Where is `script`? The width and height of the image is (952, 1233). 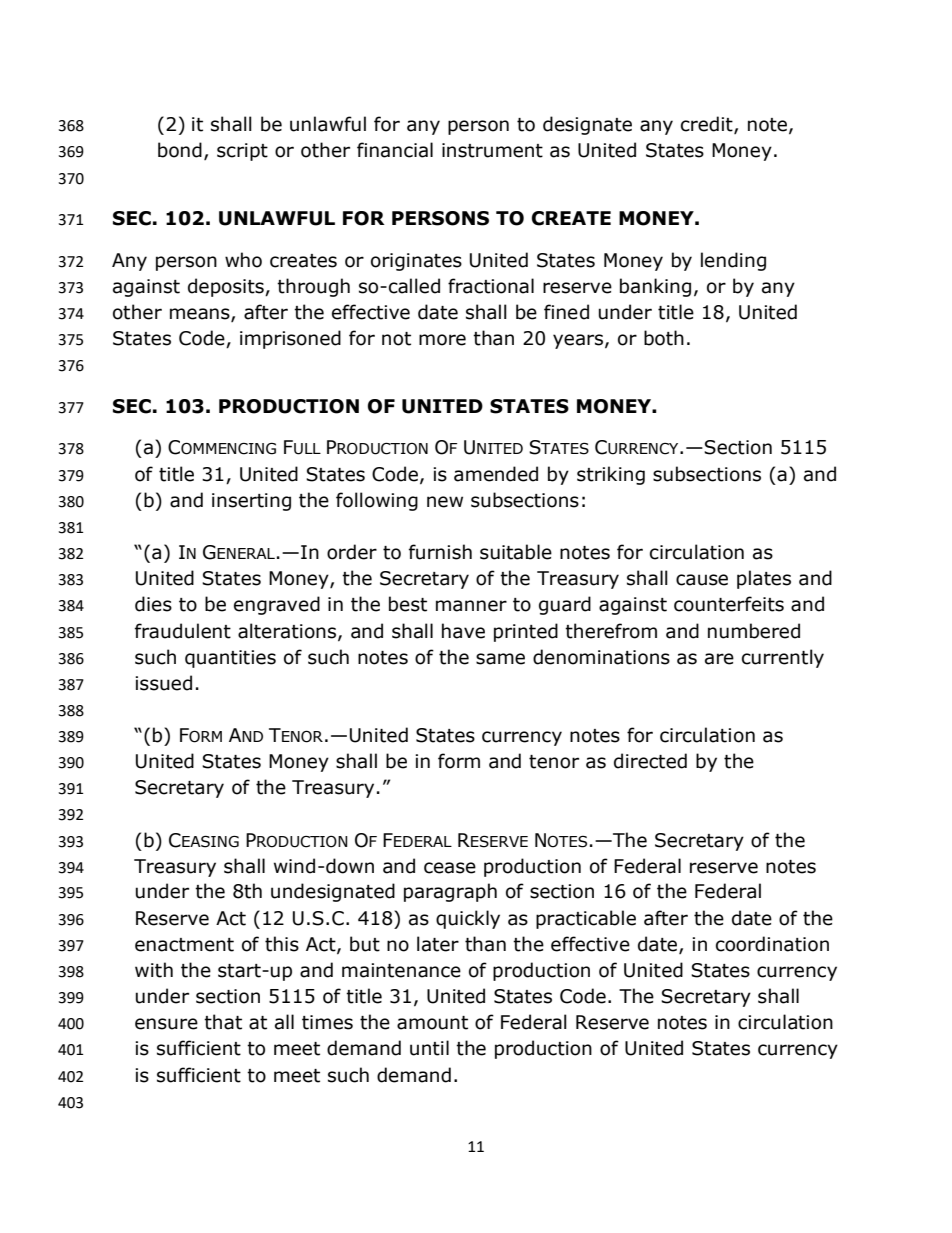
script is located at coordinates (242, 152).
